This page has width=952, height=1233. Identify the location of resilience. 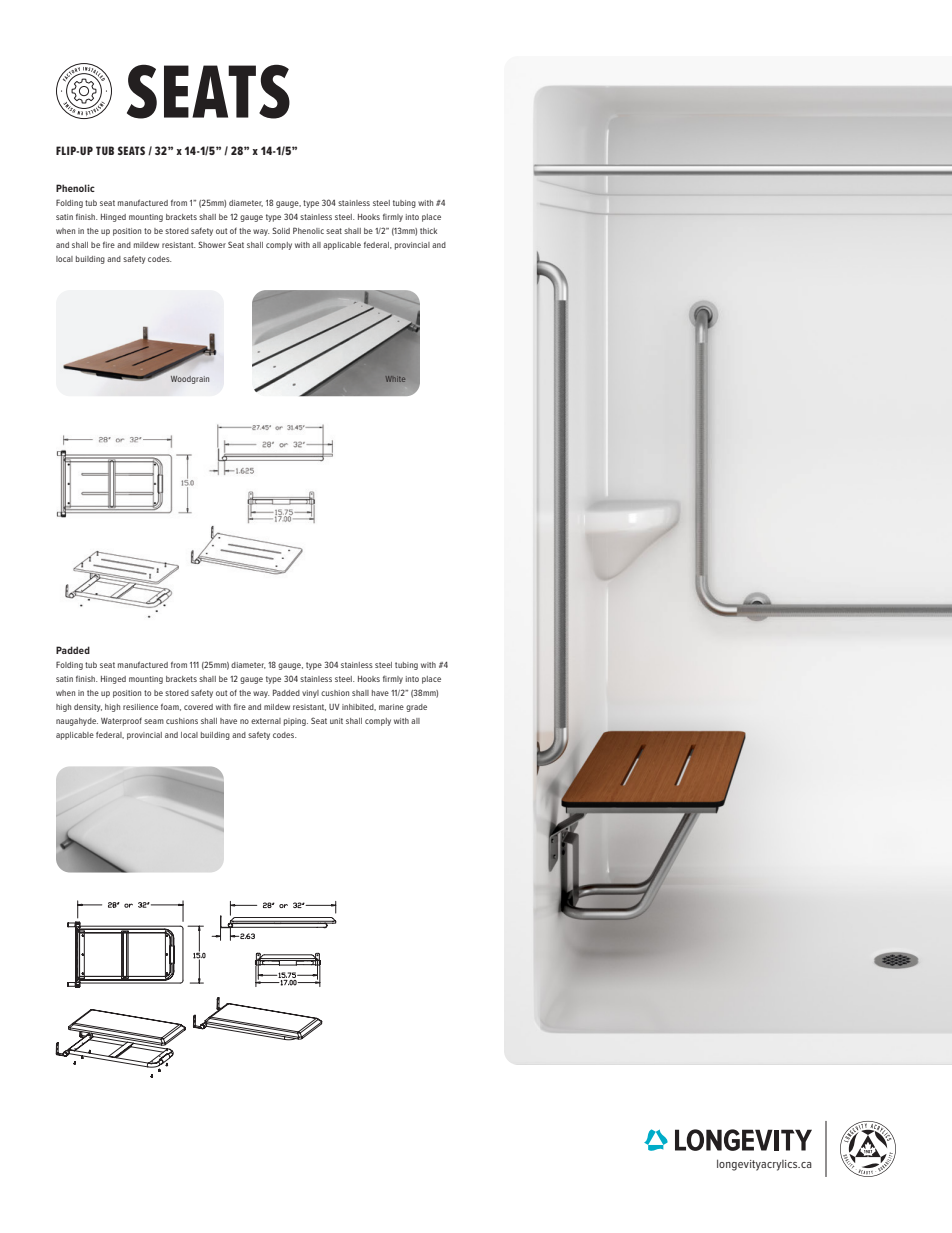
(140, 707).
